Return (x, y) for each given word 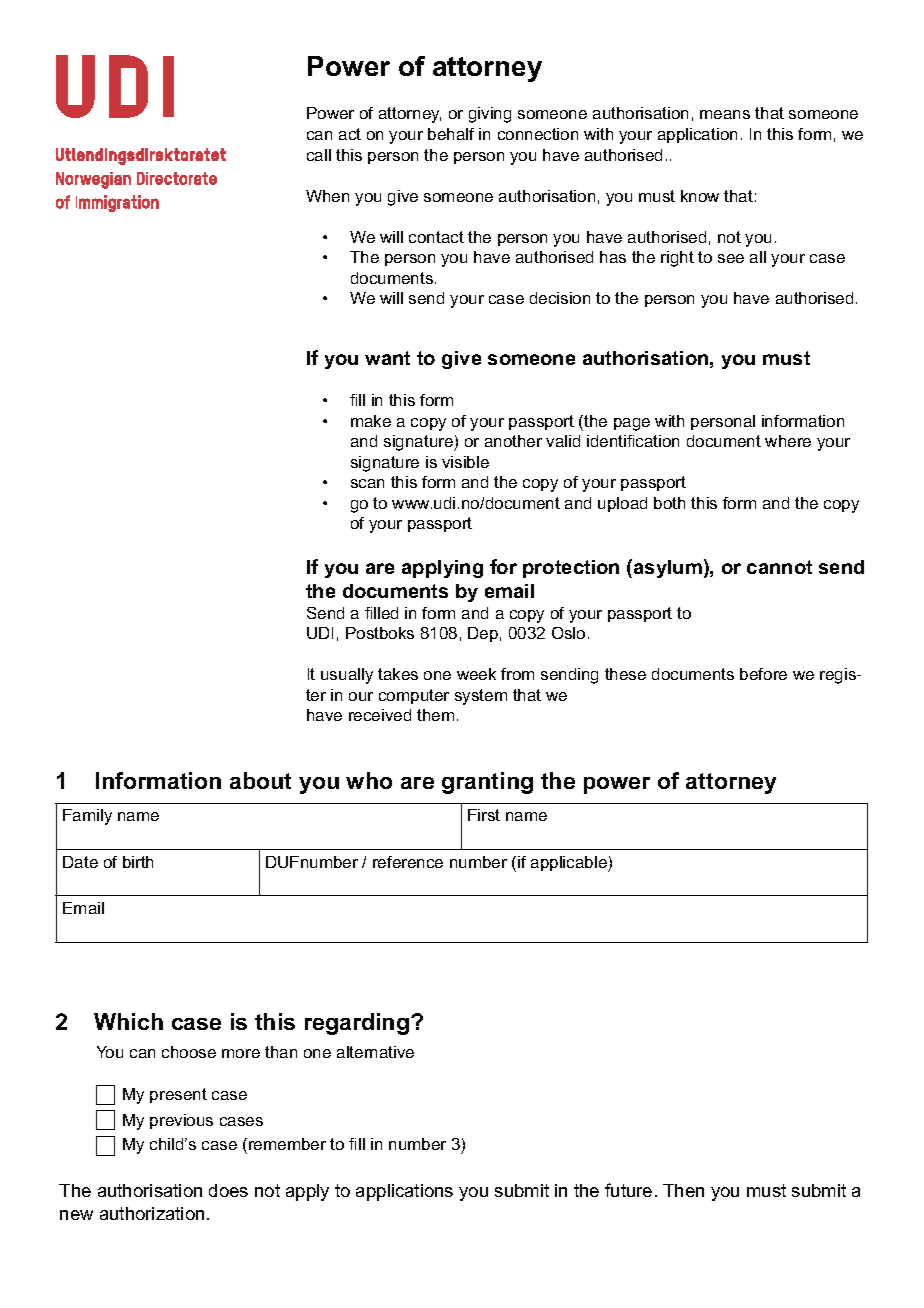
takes (398, 674)
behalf (451, 134)
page (632, 424)
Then (683, 1190)
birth (138, 862)
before (763, 674)
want (387, 358)
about (260, 780)
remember (287, 1144)
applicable (570, 864)
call (319, 155)
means (725, 114)
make (371, 421)
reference (408, 862)
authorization (152, 1213)
